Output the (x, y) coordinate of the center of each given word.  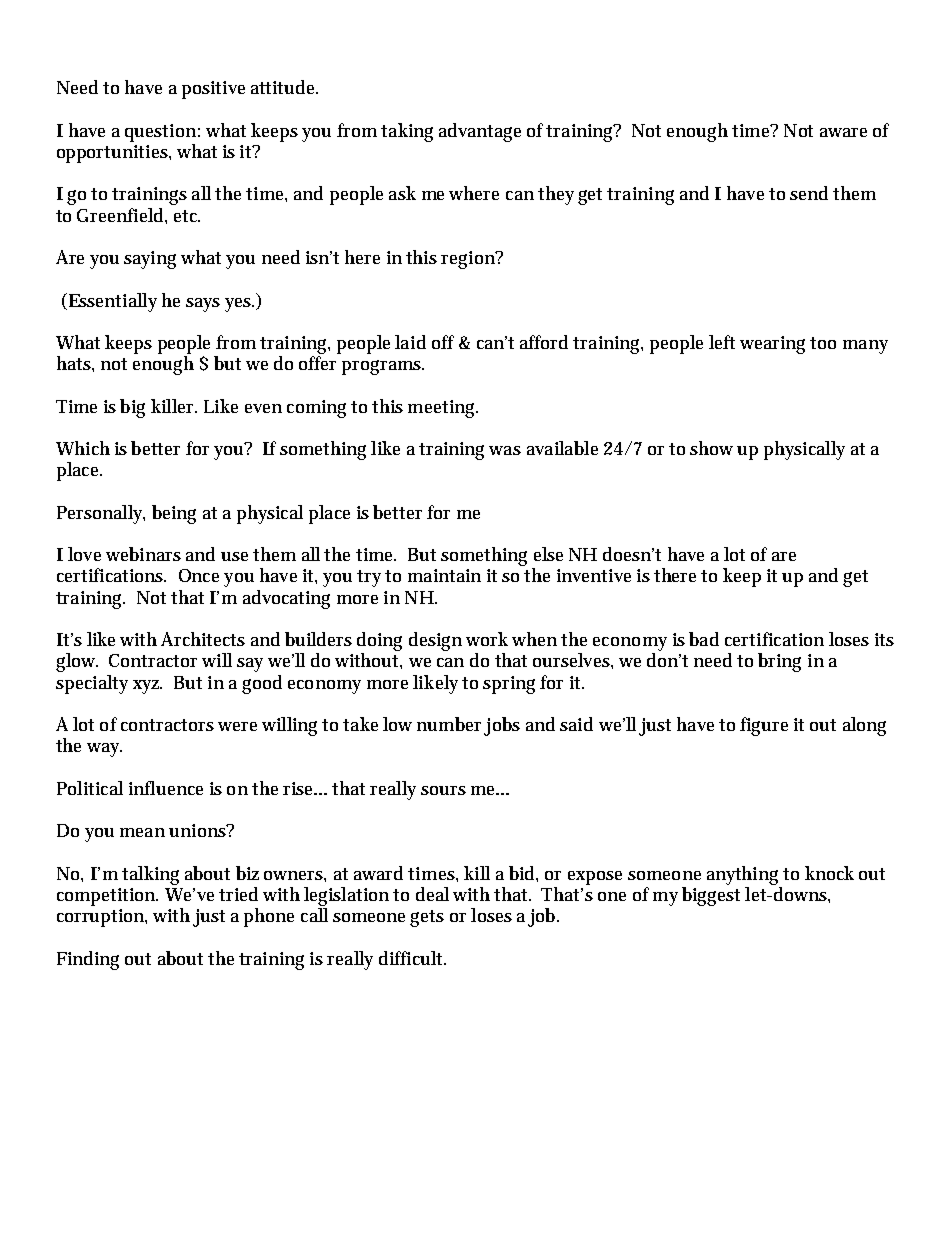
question (160, 133)
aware (843, 132)
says (203, 305)
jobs (502, 726)
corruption (101, 918)
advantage (480, 132)
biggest (711, 896)
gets (427, 918)
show (711, 448)
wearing (772, 345)
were (237, 726)
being (174, 514)
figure (764, 726)
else (548, 554)
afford (544, 342)
